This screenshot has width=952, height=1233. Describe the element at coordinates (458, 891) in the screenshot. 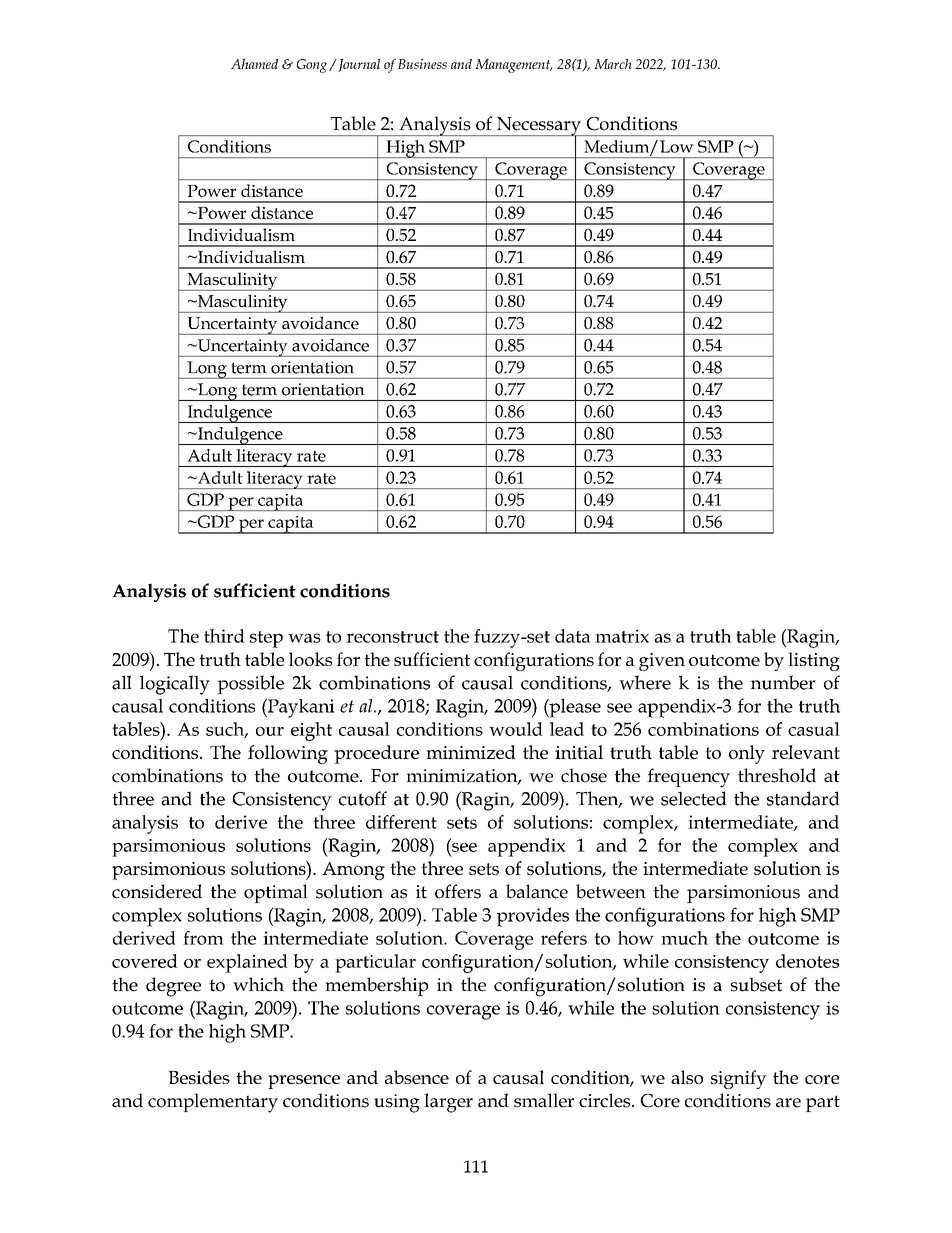

I see `offers` at that location.
